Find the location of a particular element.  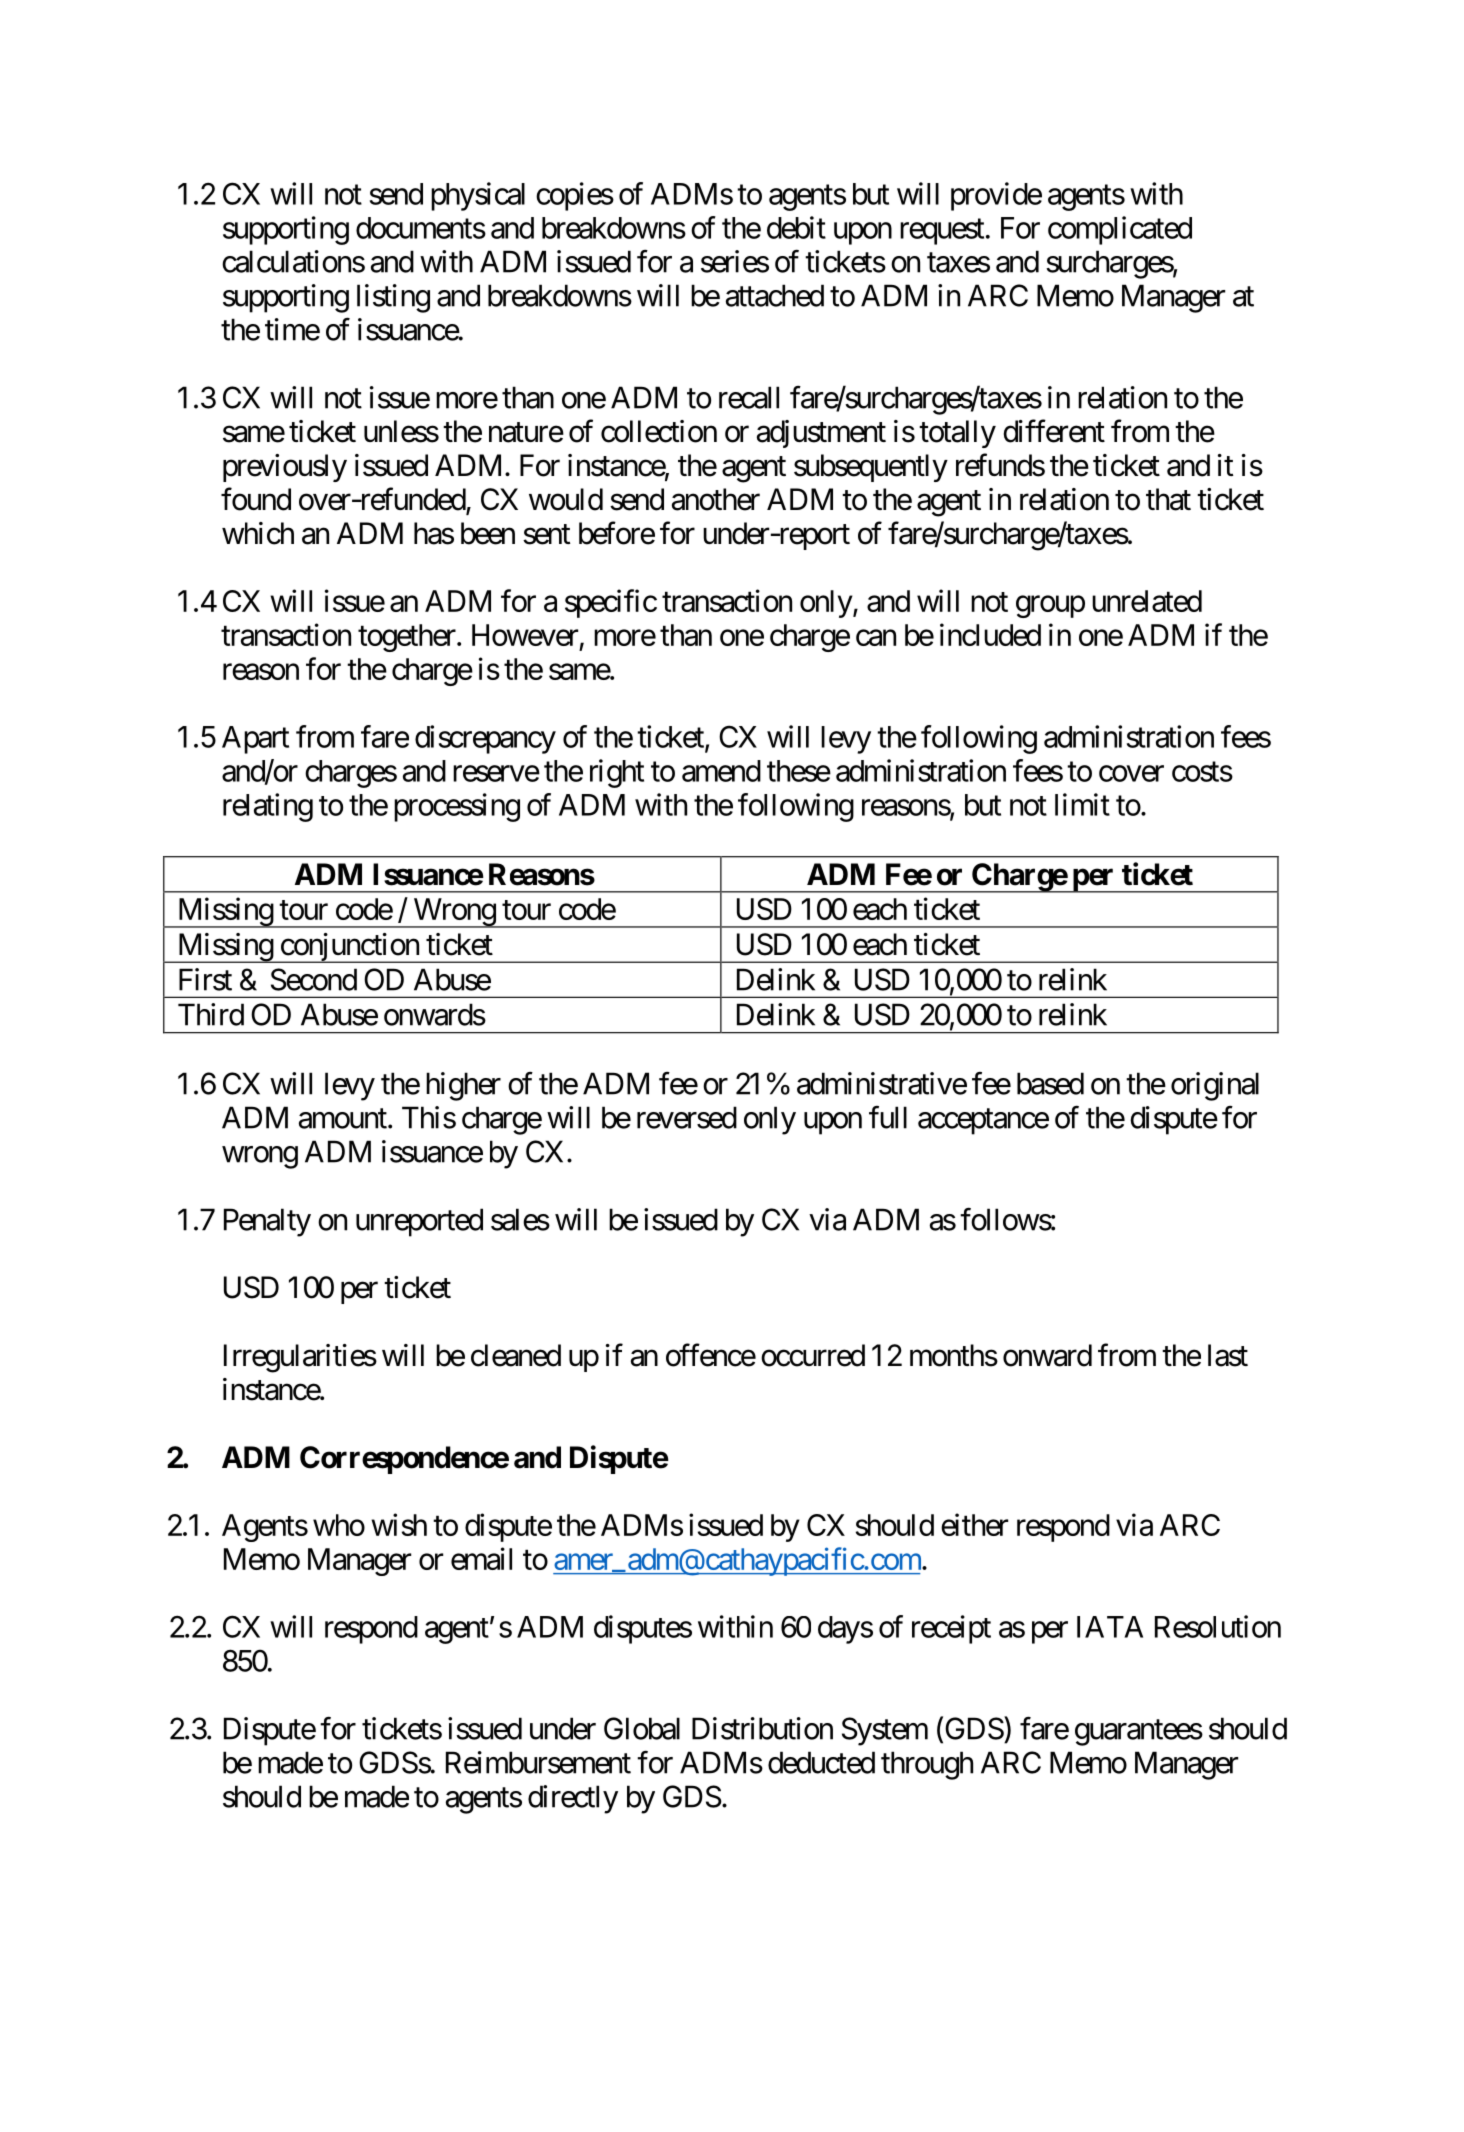

cleaned is located at coordinates (516, 1355).
